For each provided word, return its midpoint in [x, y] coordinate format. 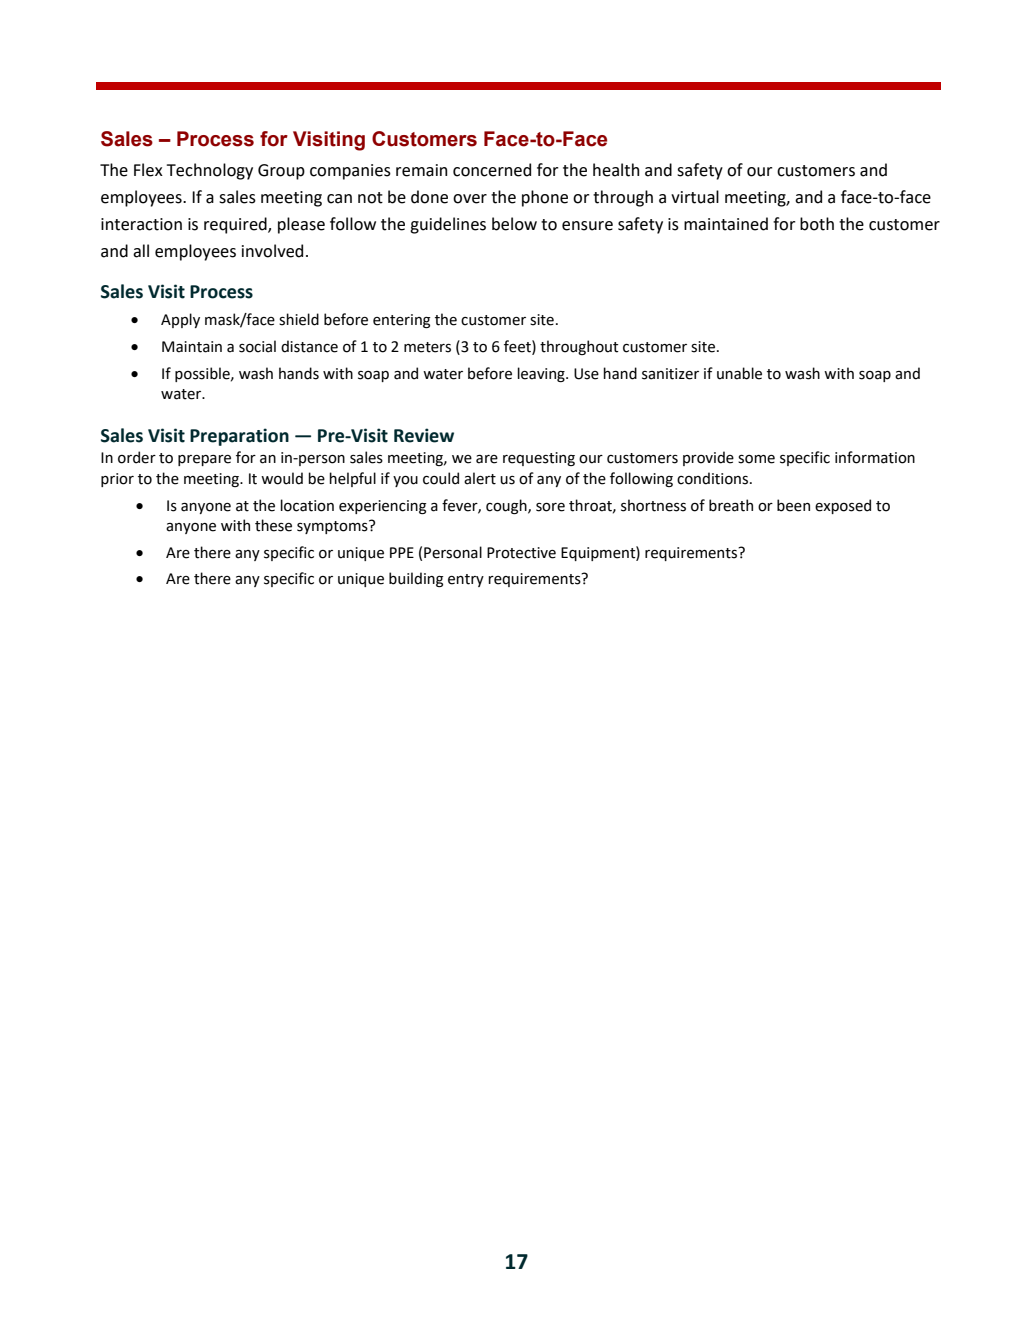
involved [272, 251]
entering [401, 321]
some [756, 459]
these [273, 525]
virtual [695, 197]
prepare [204, 460]
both [817, 224]
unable [739, 373]
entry [466, 580]
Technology [210, 171]
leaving [542, 374]
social [257, 346]
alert [480, 478]
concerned [492, 170]
